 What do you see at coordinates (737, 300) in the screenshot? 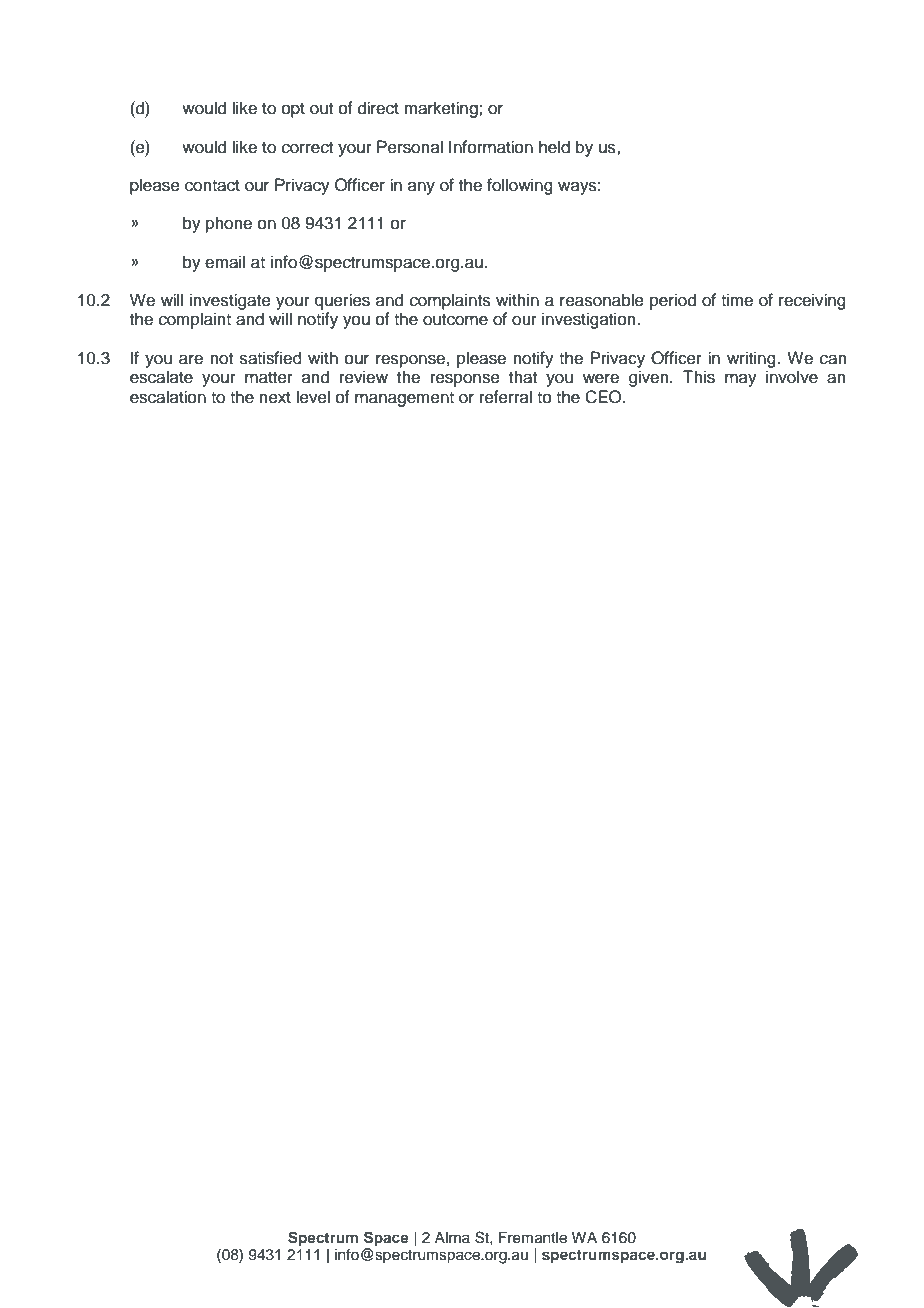
I see `time` at bounding box center [737, 300].
